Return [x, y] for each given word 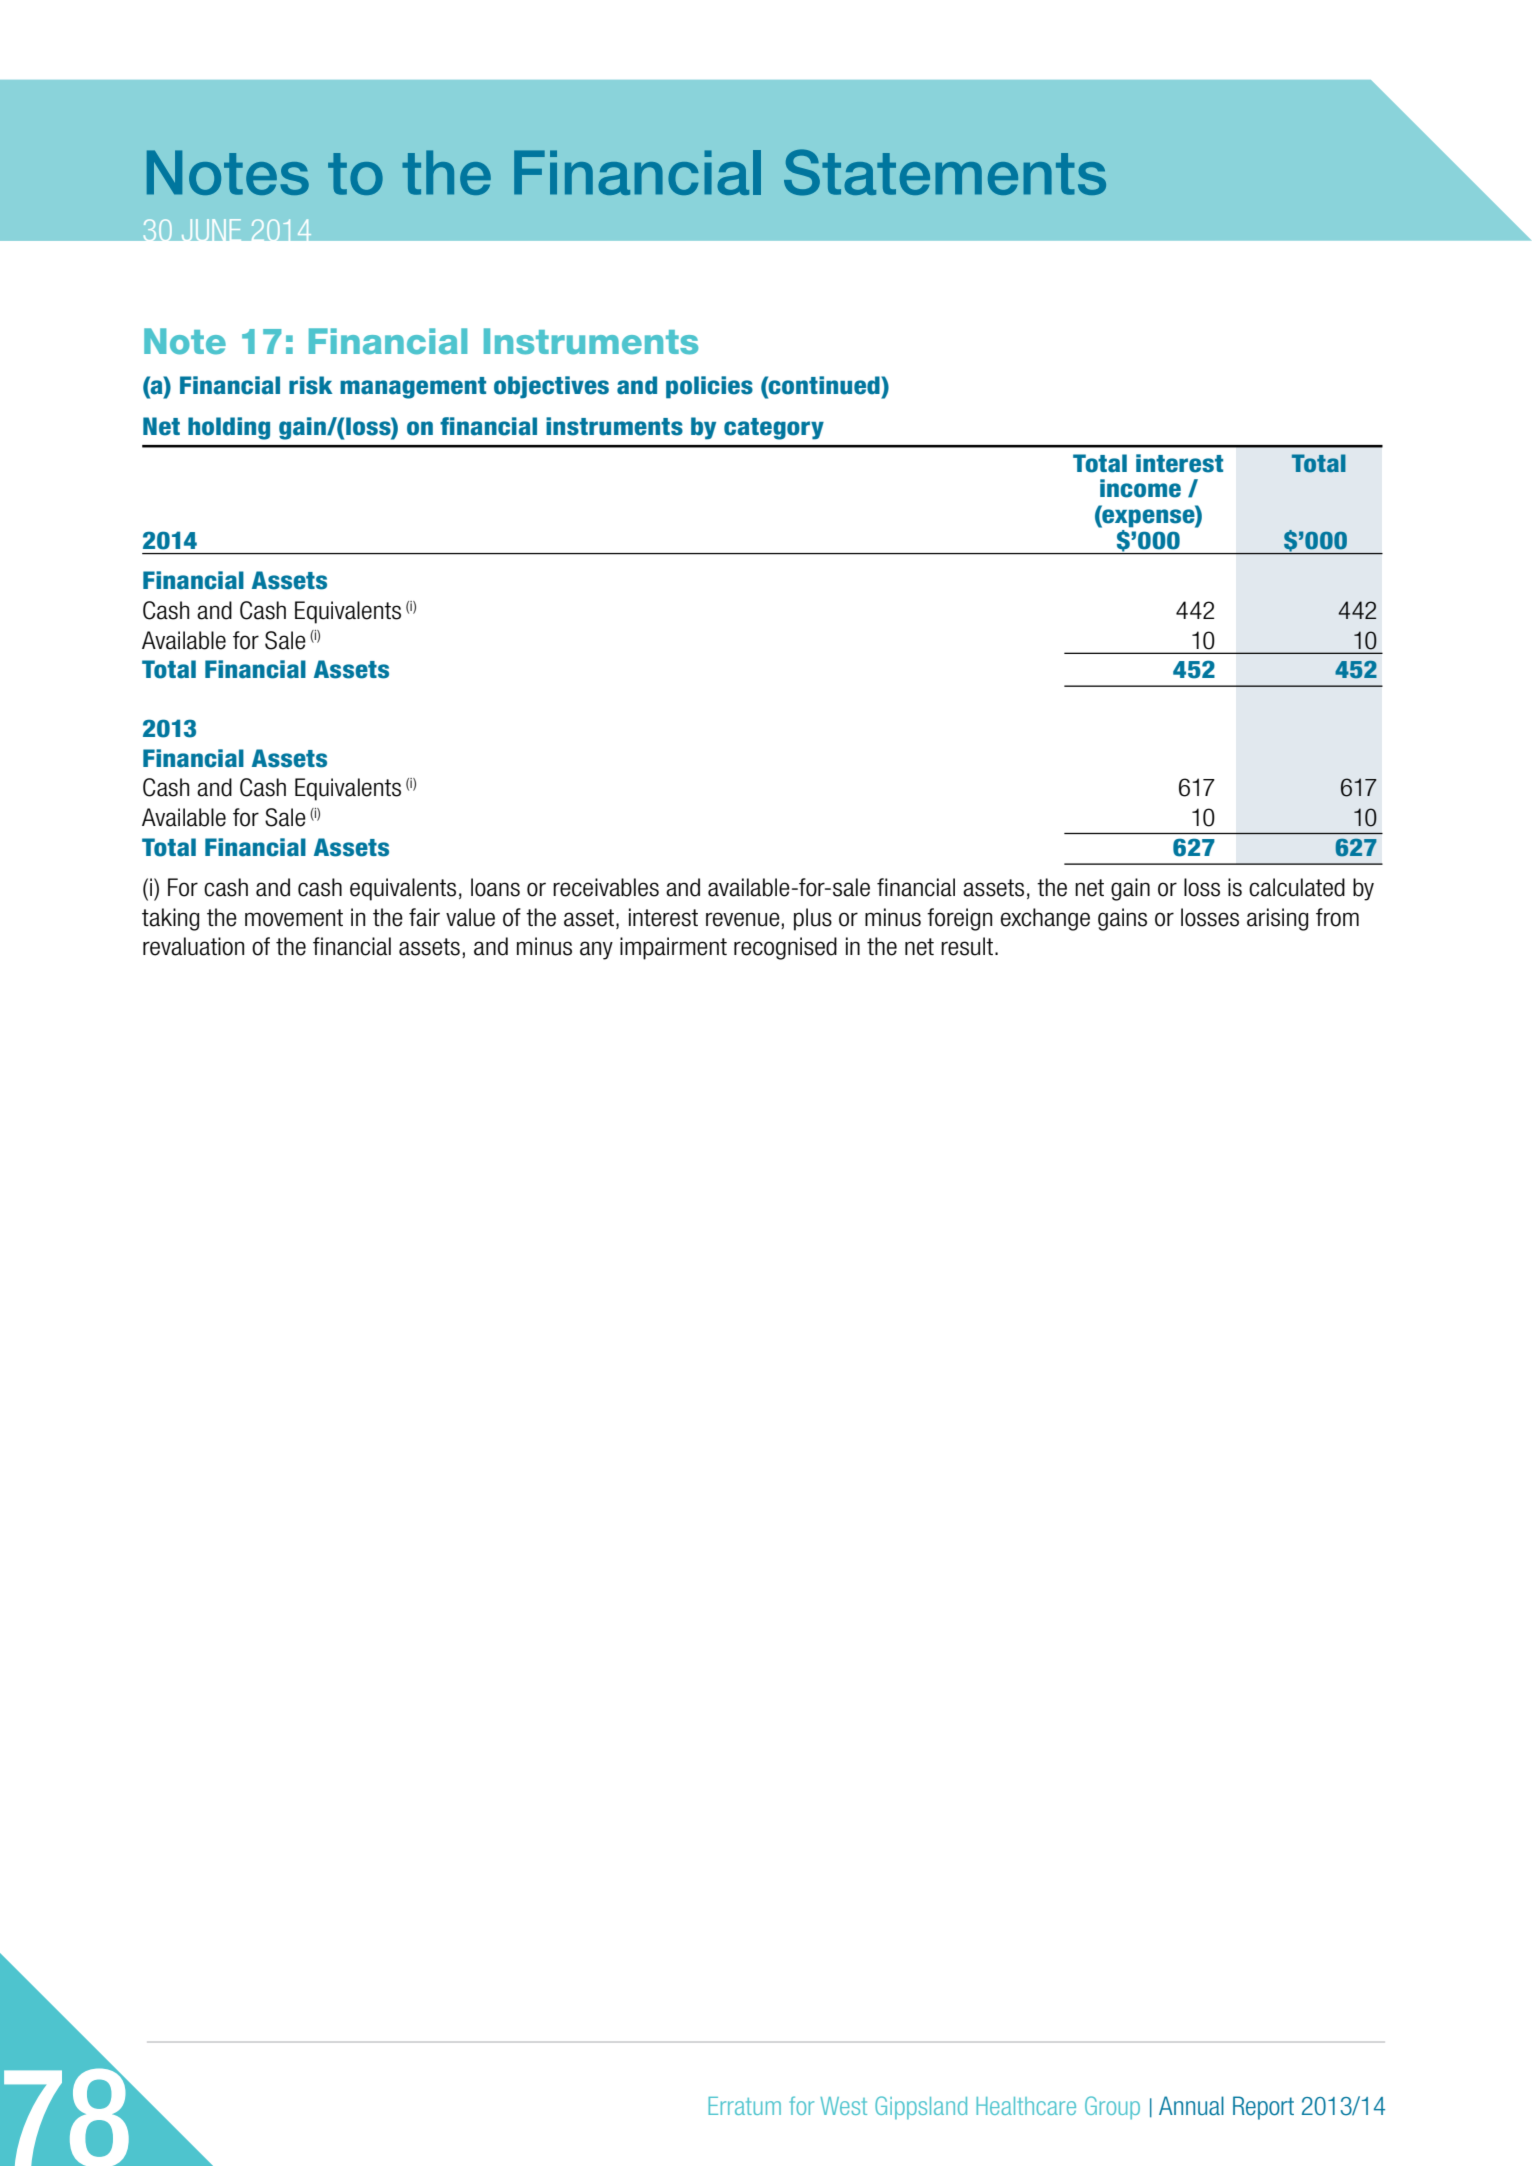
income [1140, 488]
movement [294, 918]
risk [311, 385]
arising [1277, 919]
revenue [743, 919]
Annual [1191, 2106]
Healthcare [1026, 2106]
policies [709, 387]
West [843, 2106]
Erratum [744, 2106]
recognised [785, 948]
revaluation [193, 946]
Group [1112, 2107]
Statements [945, 172]
